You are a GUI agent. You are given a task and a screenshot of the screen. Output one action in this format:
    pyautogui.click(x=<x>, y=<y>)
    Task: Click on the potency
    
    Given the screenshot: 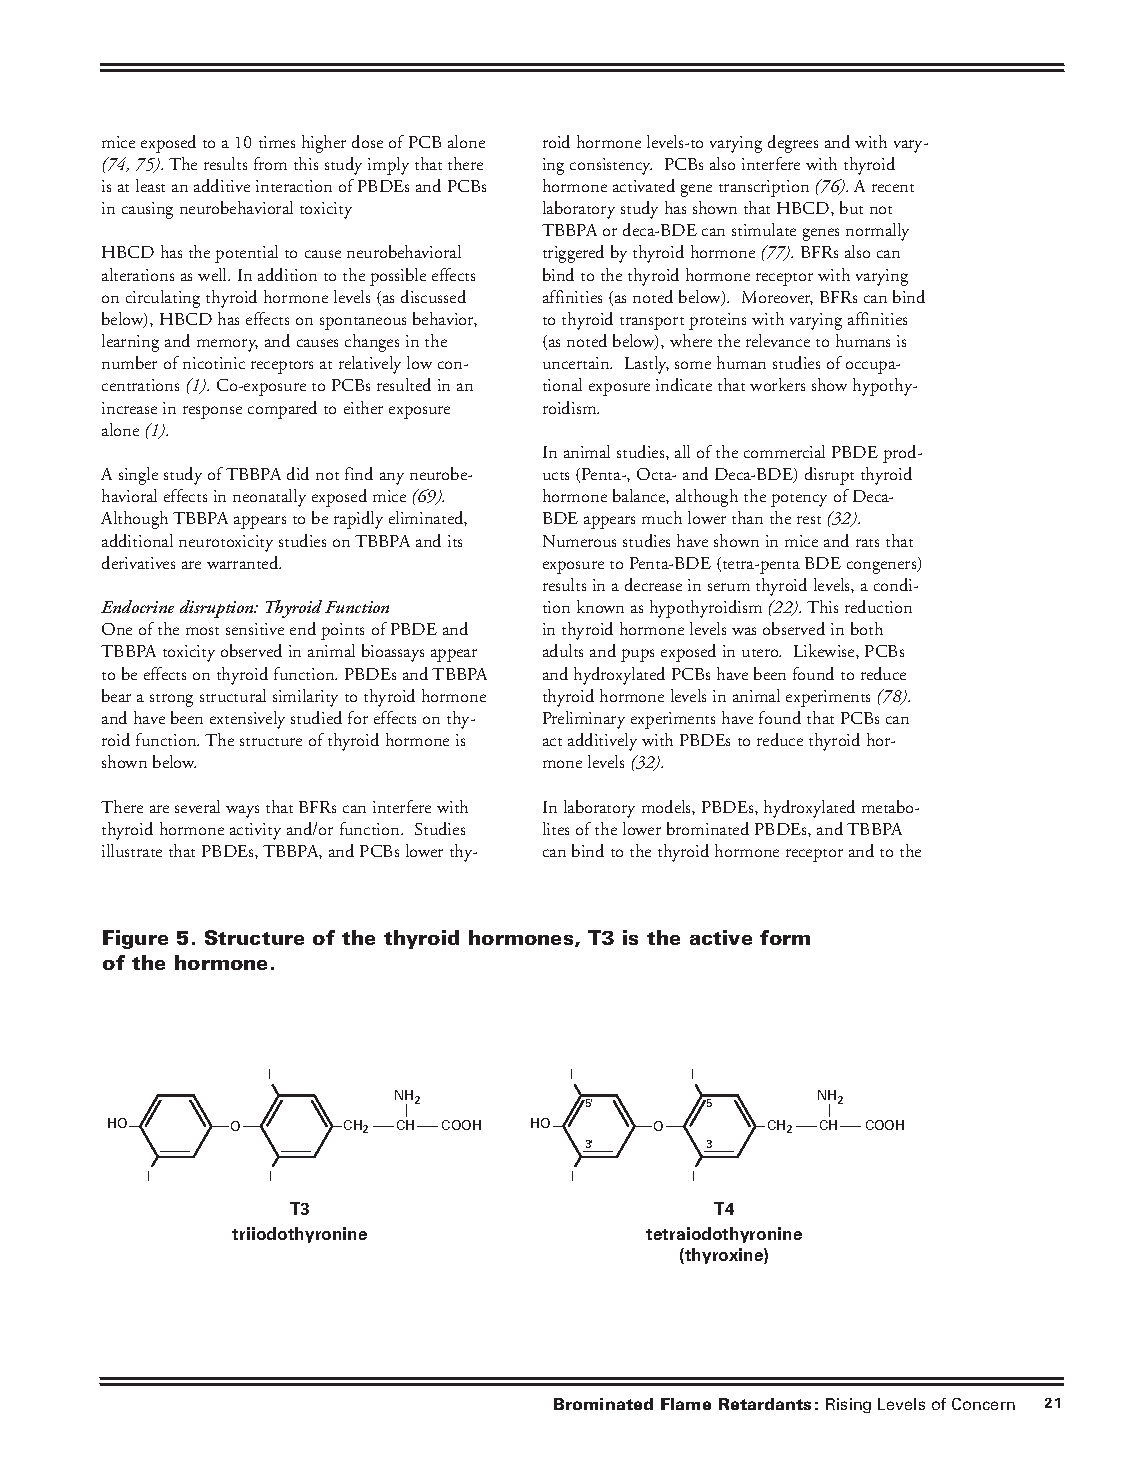 What is the action you would take?
    pyautogui.click(x=799, y=500)
